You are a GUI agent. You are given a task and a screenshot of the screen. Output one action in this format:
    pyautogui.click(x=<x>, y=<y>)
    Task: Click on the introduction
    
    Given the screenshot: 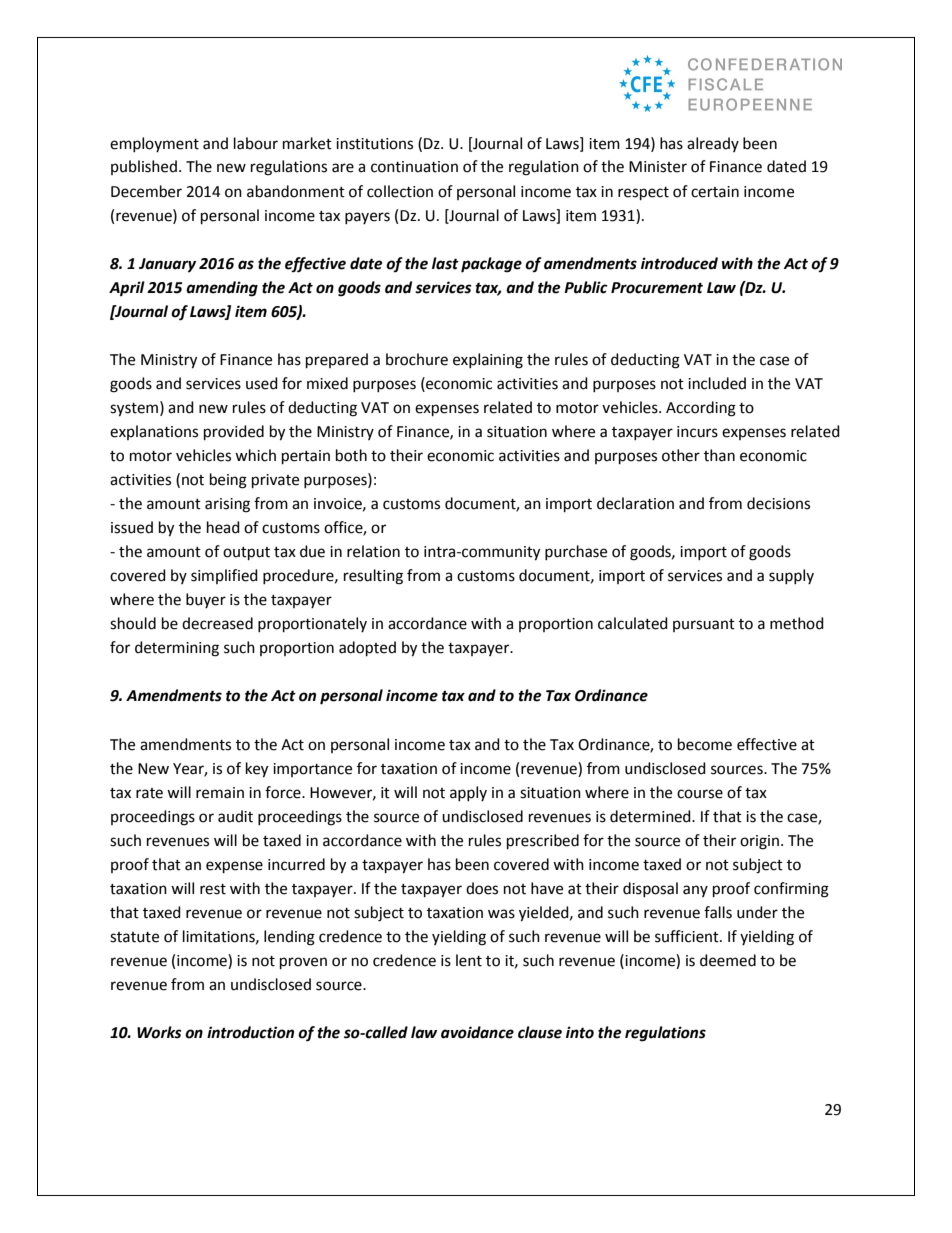 What is the action you would take?
    pyautogui.click(x=250, y=1032)
